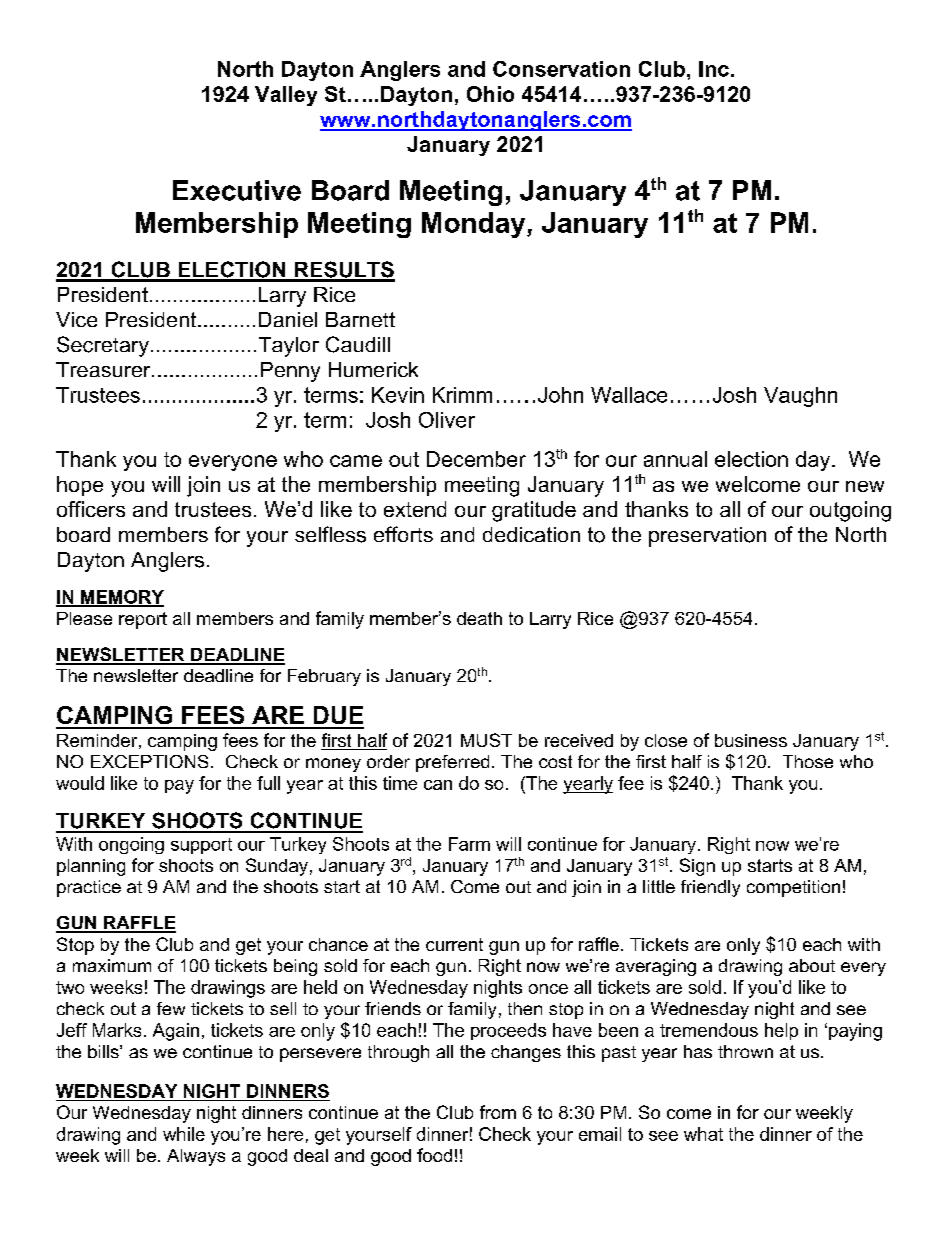  What do you see at coordinates (184, 1134) in the screenshot?
I see `while` at bounding box center [184, 1134].
